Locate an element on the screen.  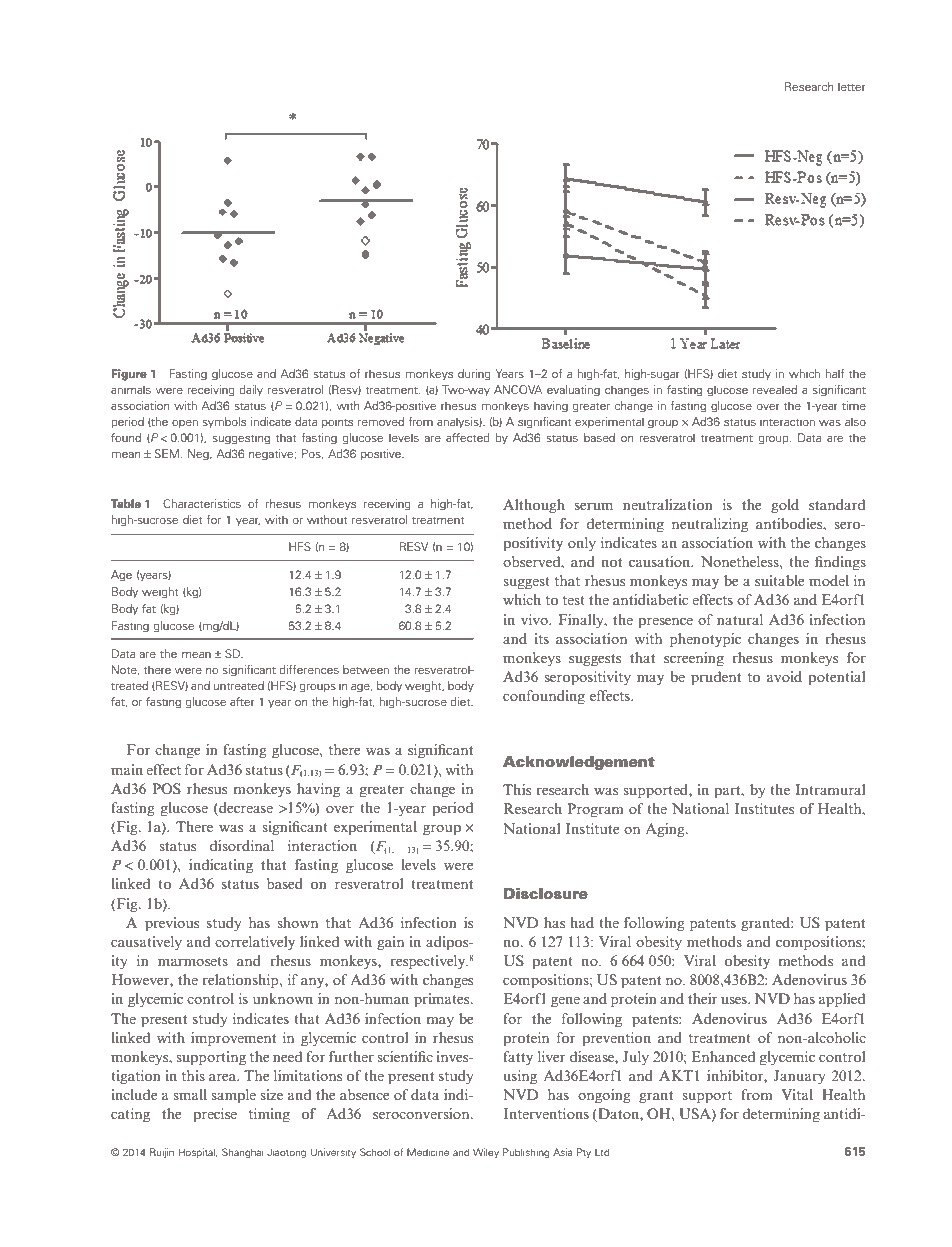
symbols is located at coordinates (224, 422).
